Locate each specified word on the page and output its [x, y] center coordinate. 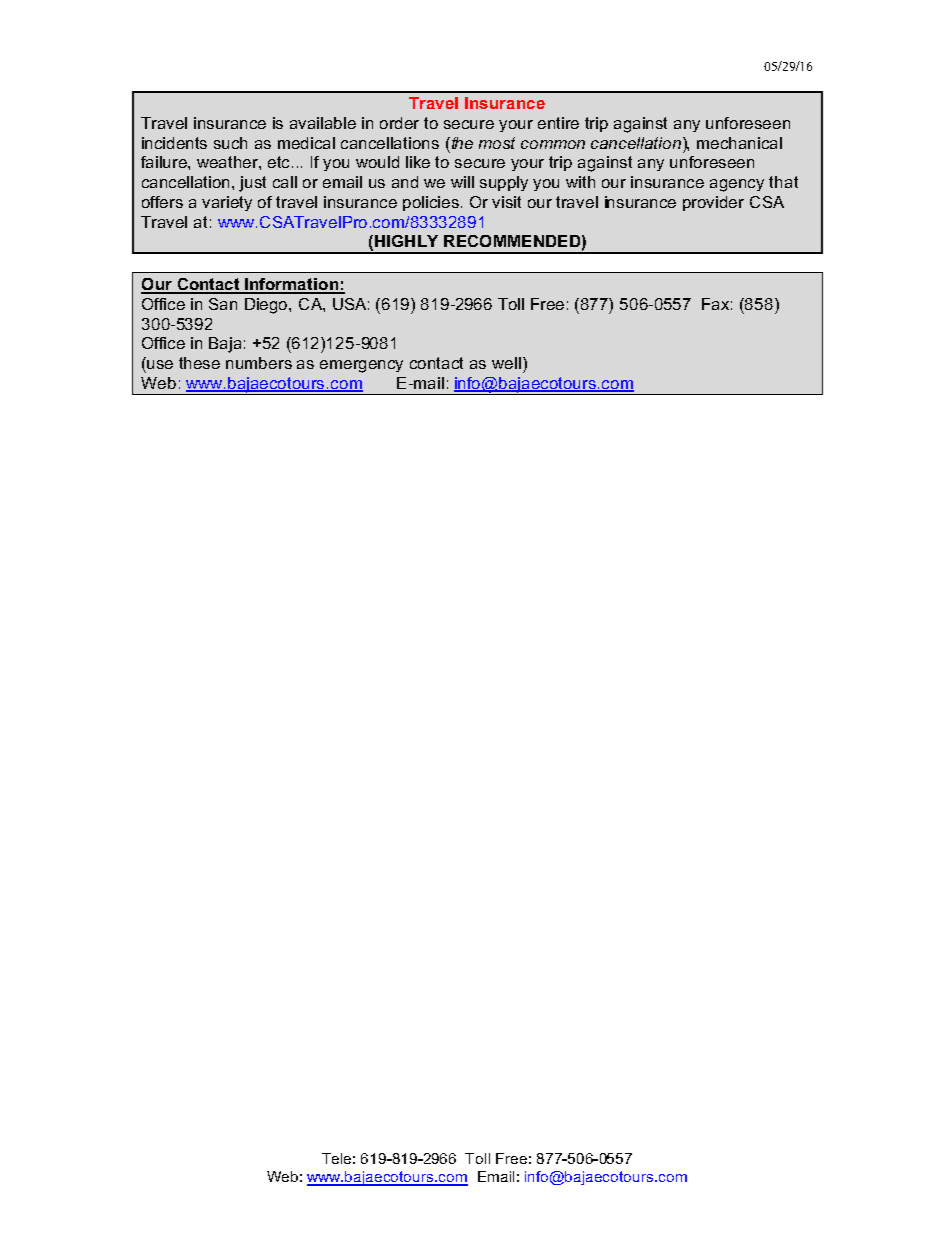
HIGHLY [406, 241]
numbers [259, 363]
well [506, 363]
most [497, 143]
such [230, 143]
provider [713, 203]
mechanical [739, 143]
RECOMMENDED [512, 241]
